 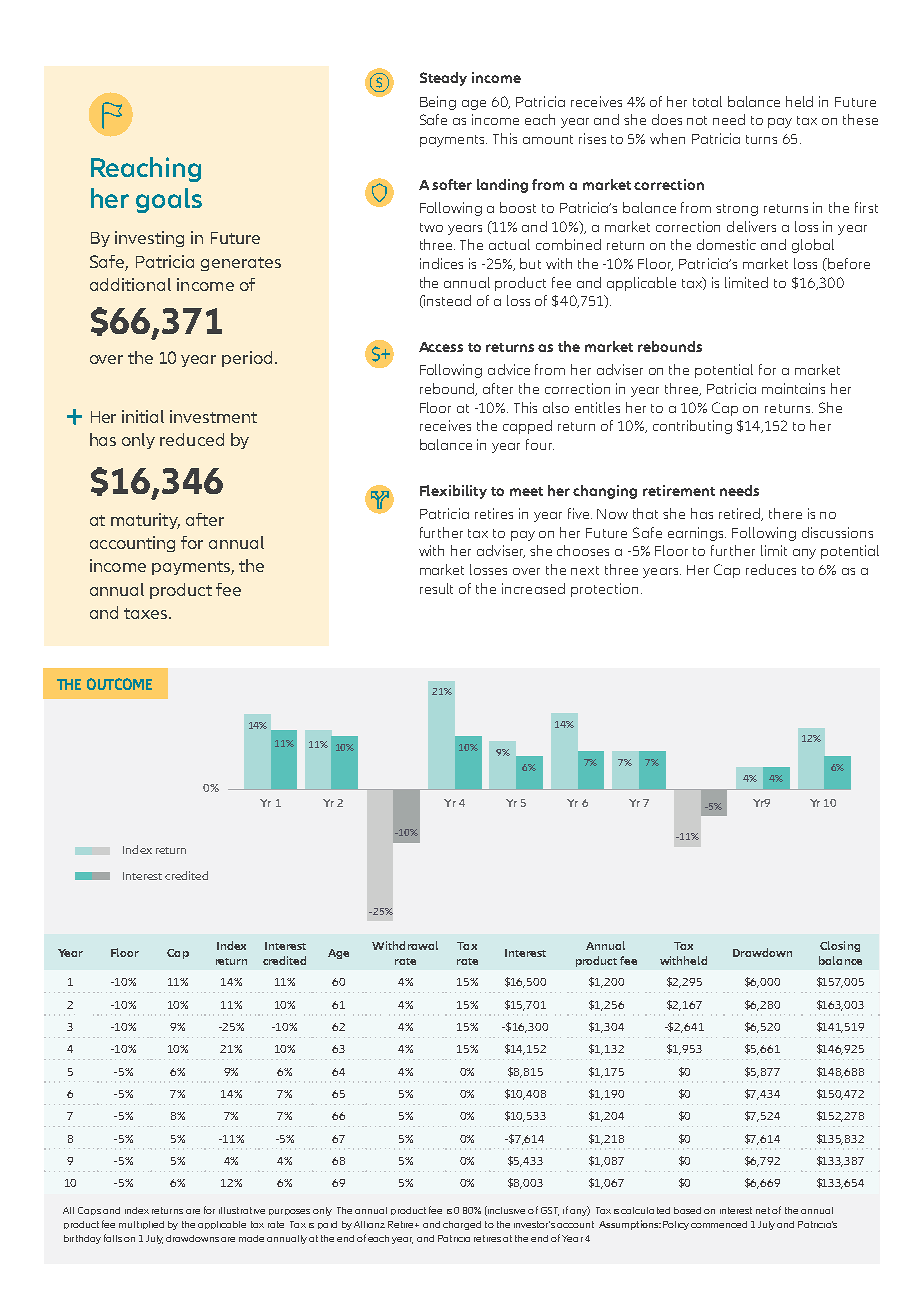 I want to click on maturity, so click(x=145, y=521).
